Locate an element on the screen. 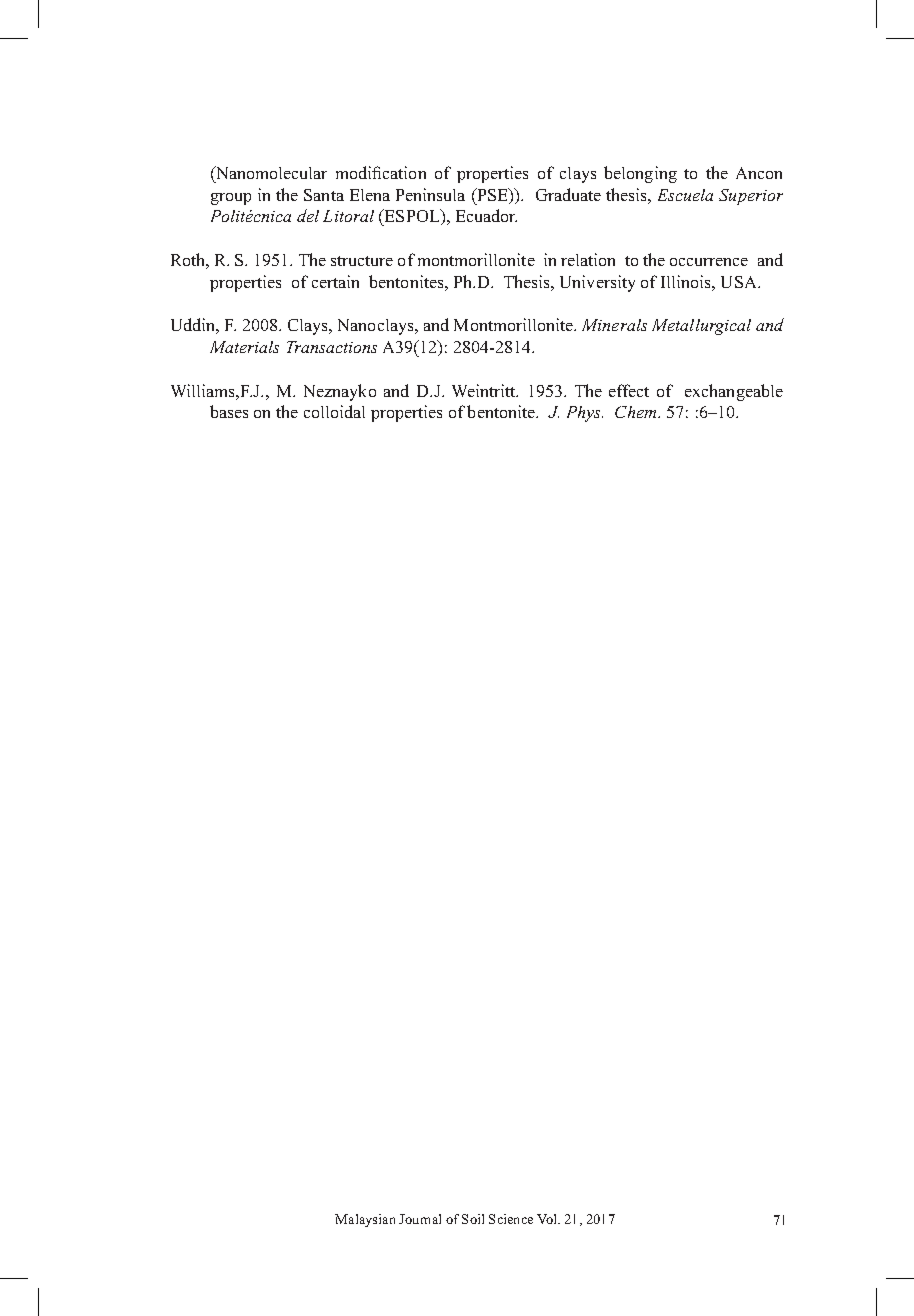 The image size is (914, 1316). PSE is located at coordinates (492, 196).
